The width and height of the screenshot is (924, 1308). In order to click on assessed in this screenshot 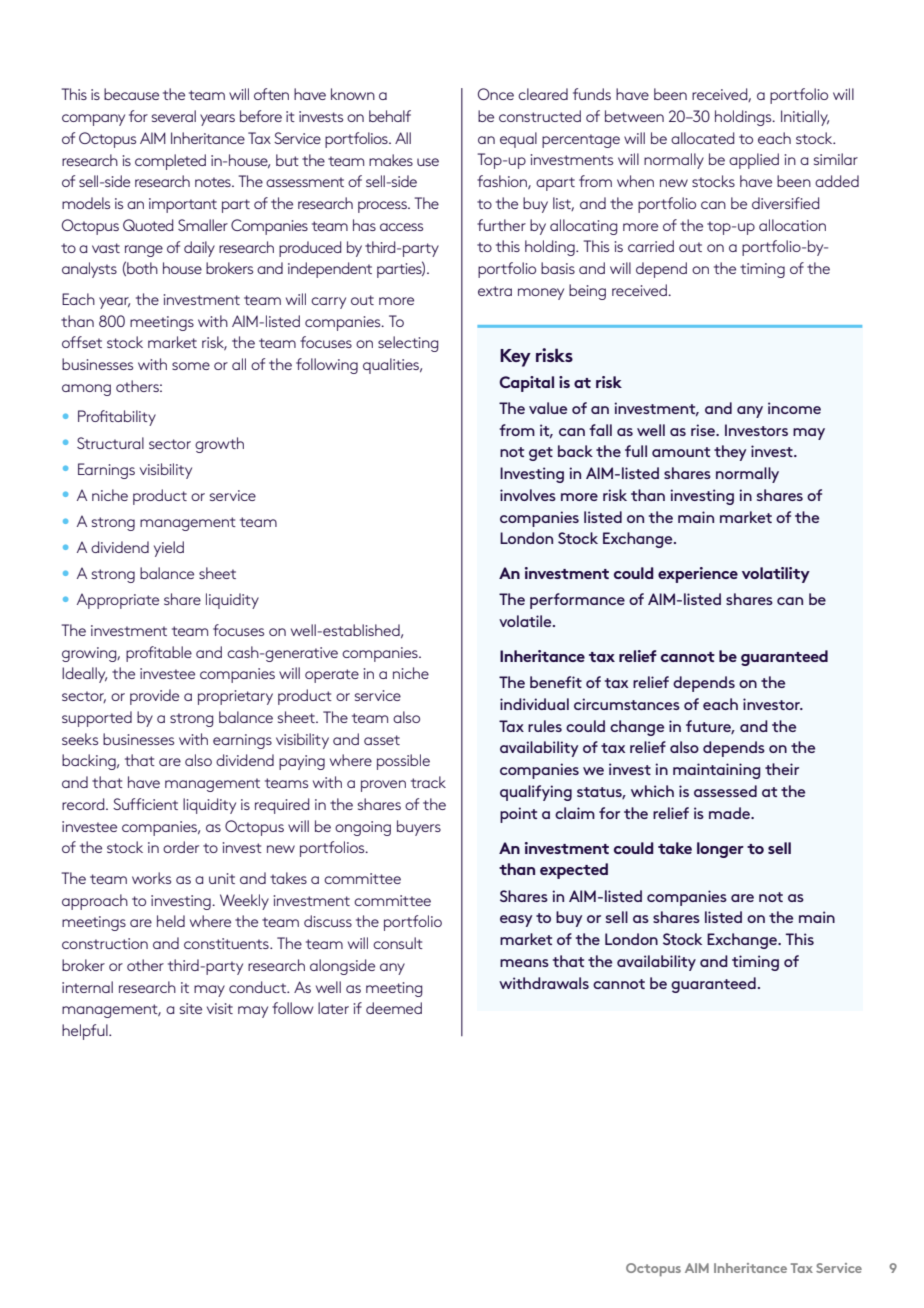, I will do `click(725, 791)`.
